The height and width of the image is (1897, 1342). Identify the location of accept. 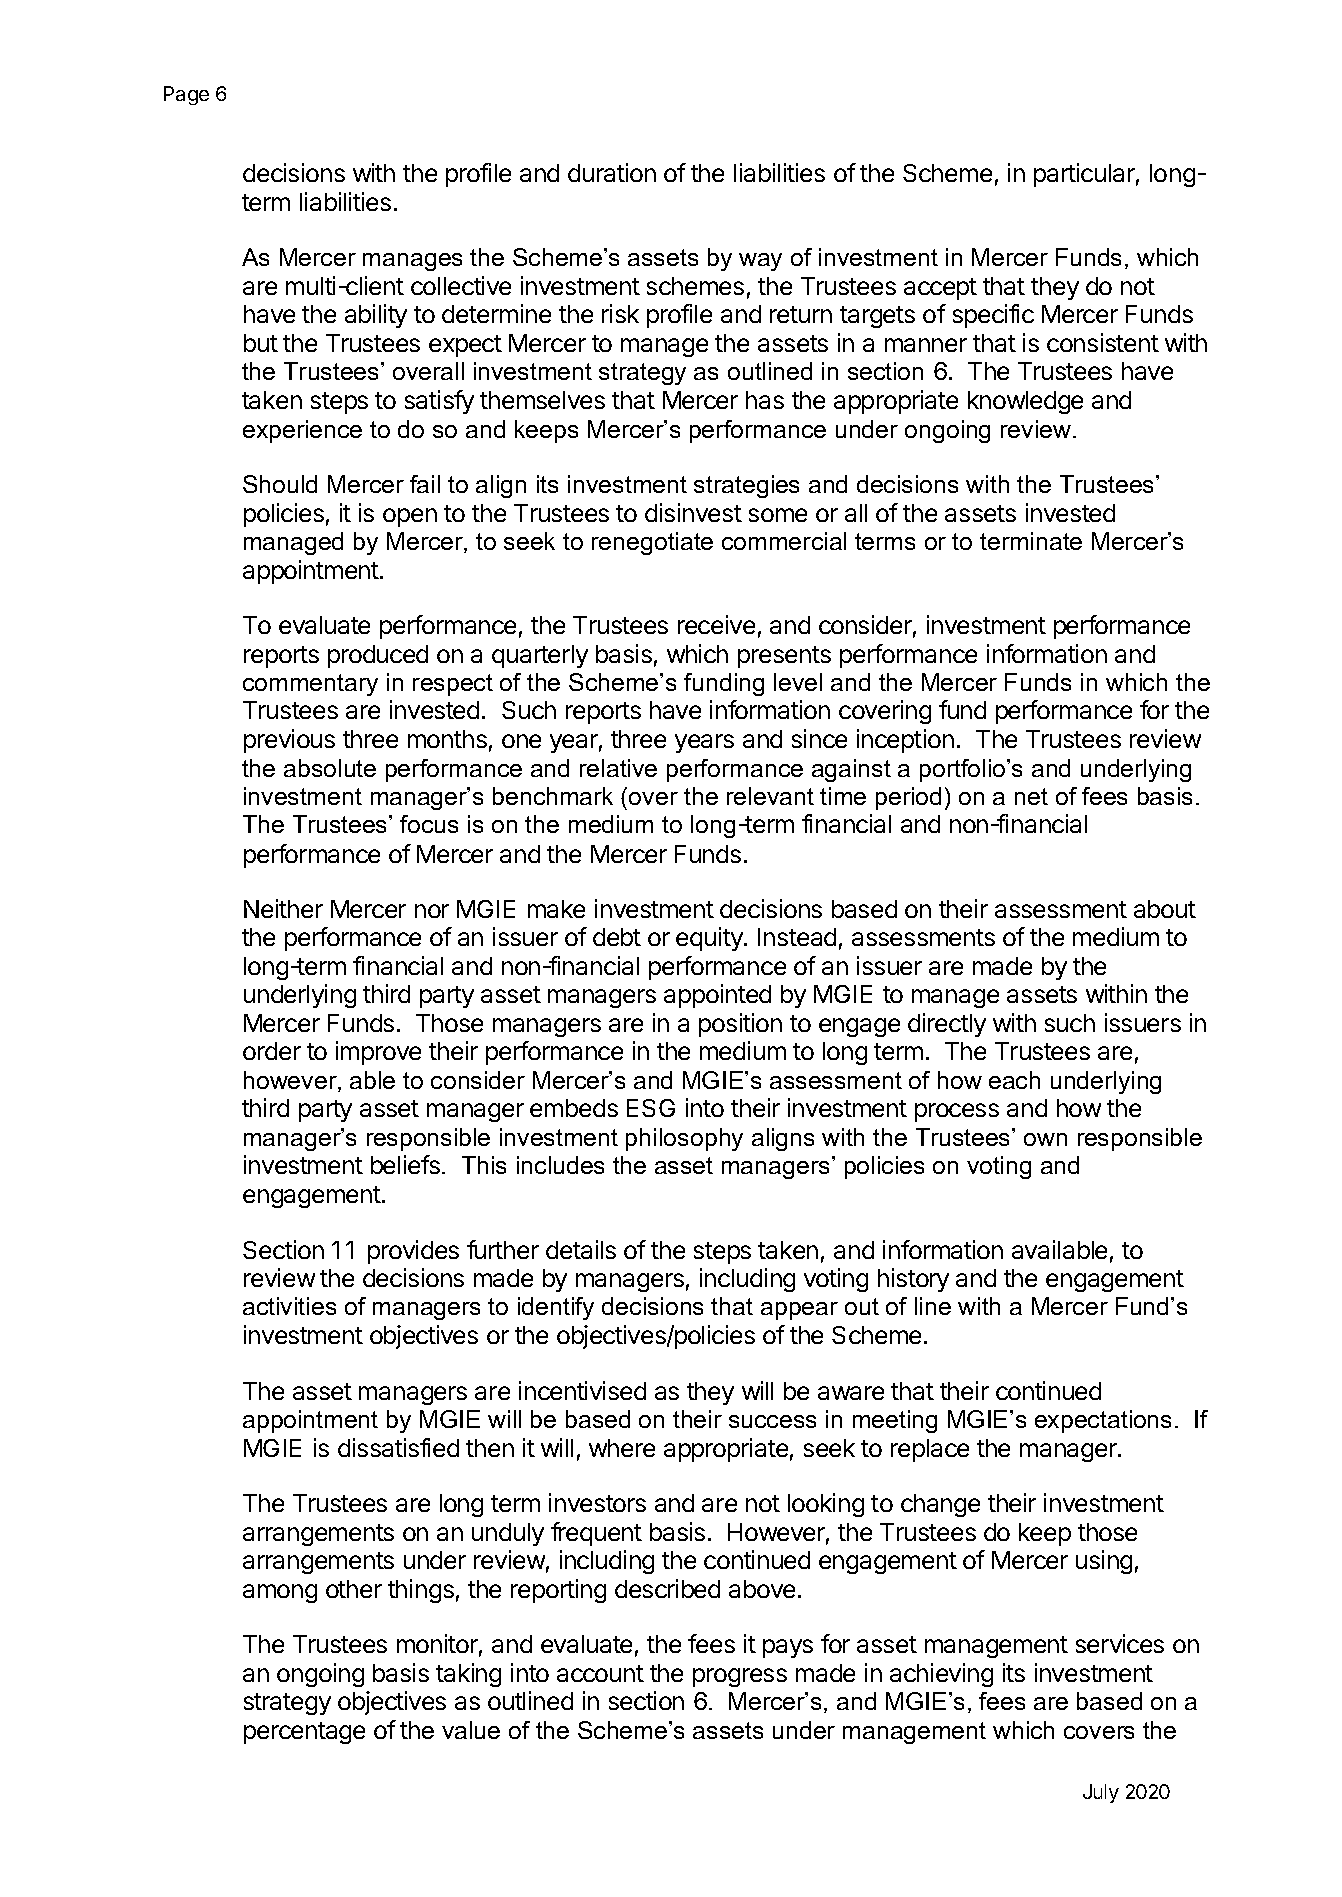
(940, 289).
